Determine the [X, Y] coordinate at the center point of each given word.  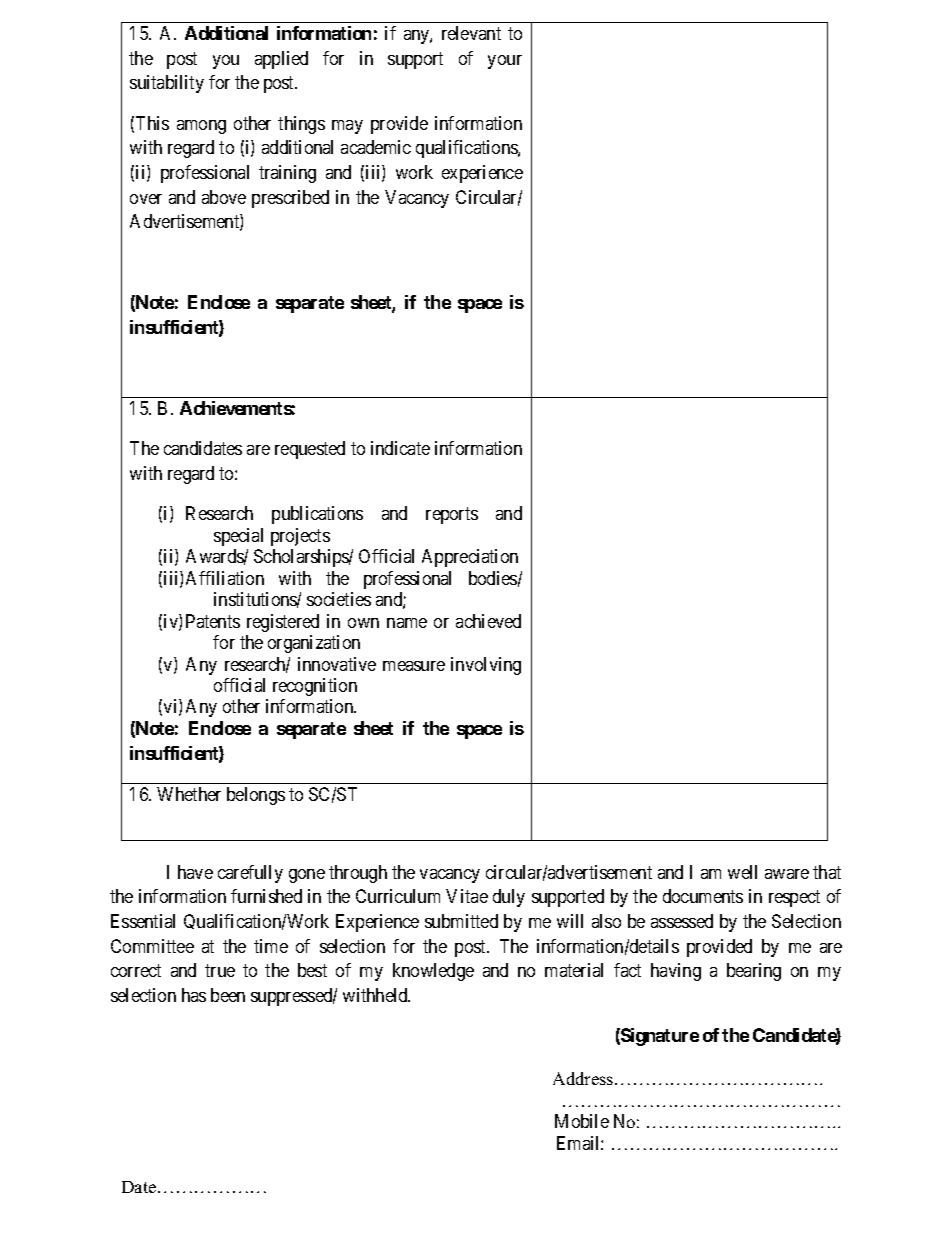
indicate [400, 448]
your [505, 62]
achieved [488, 621]
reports [452, 515]
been [228, 995]
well [742, 872]
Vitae [467, 896]
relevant [471, 33]
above [224, 197]
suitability [167, 84]
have [195, 872]
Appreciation [470, 558]
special [238, 537]
